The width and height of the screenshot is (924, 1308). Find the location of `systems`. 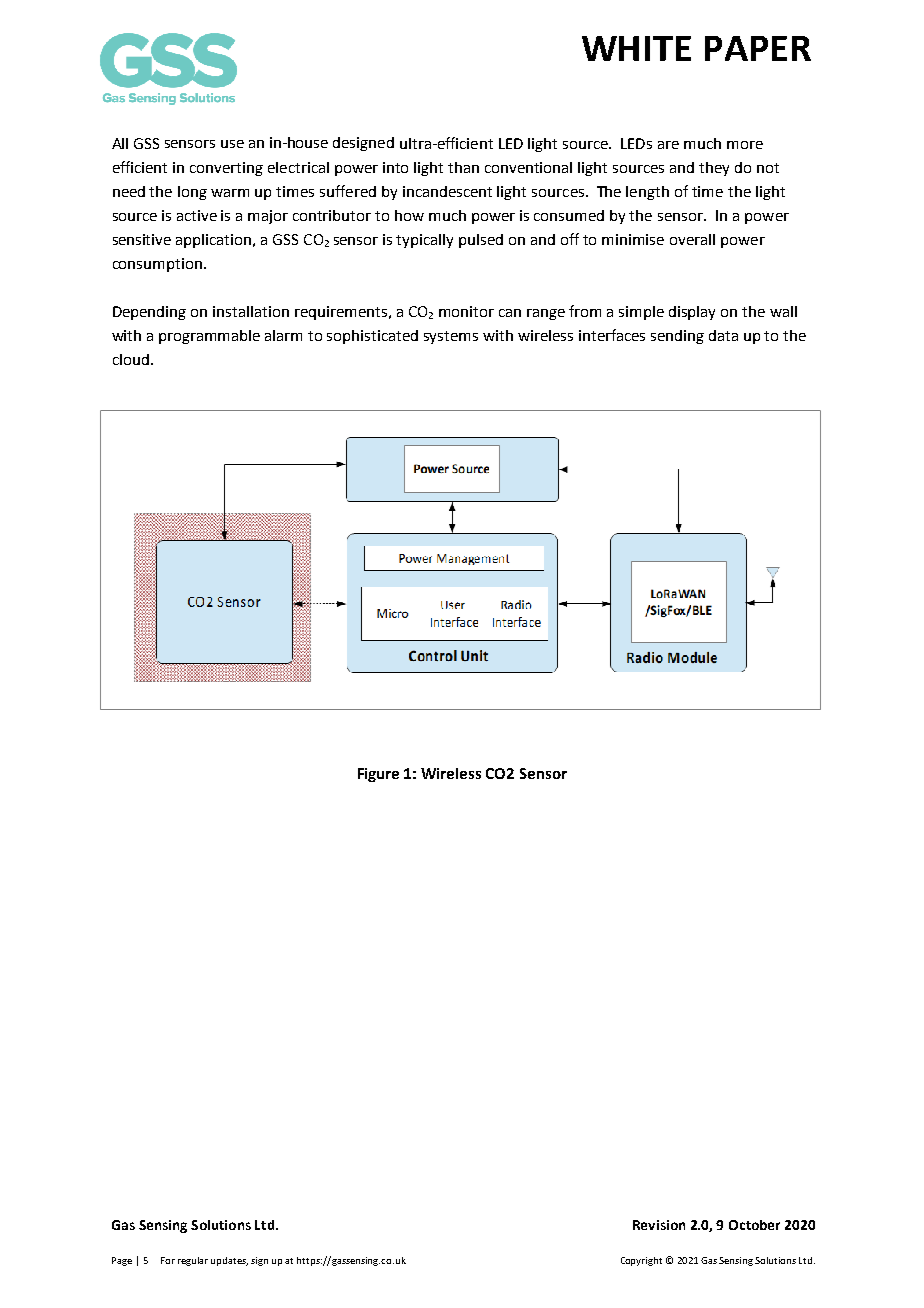

systems is located at coordinates (451, 337).
